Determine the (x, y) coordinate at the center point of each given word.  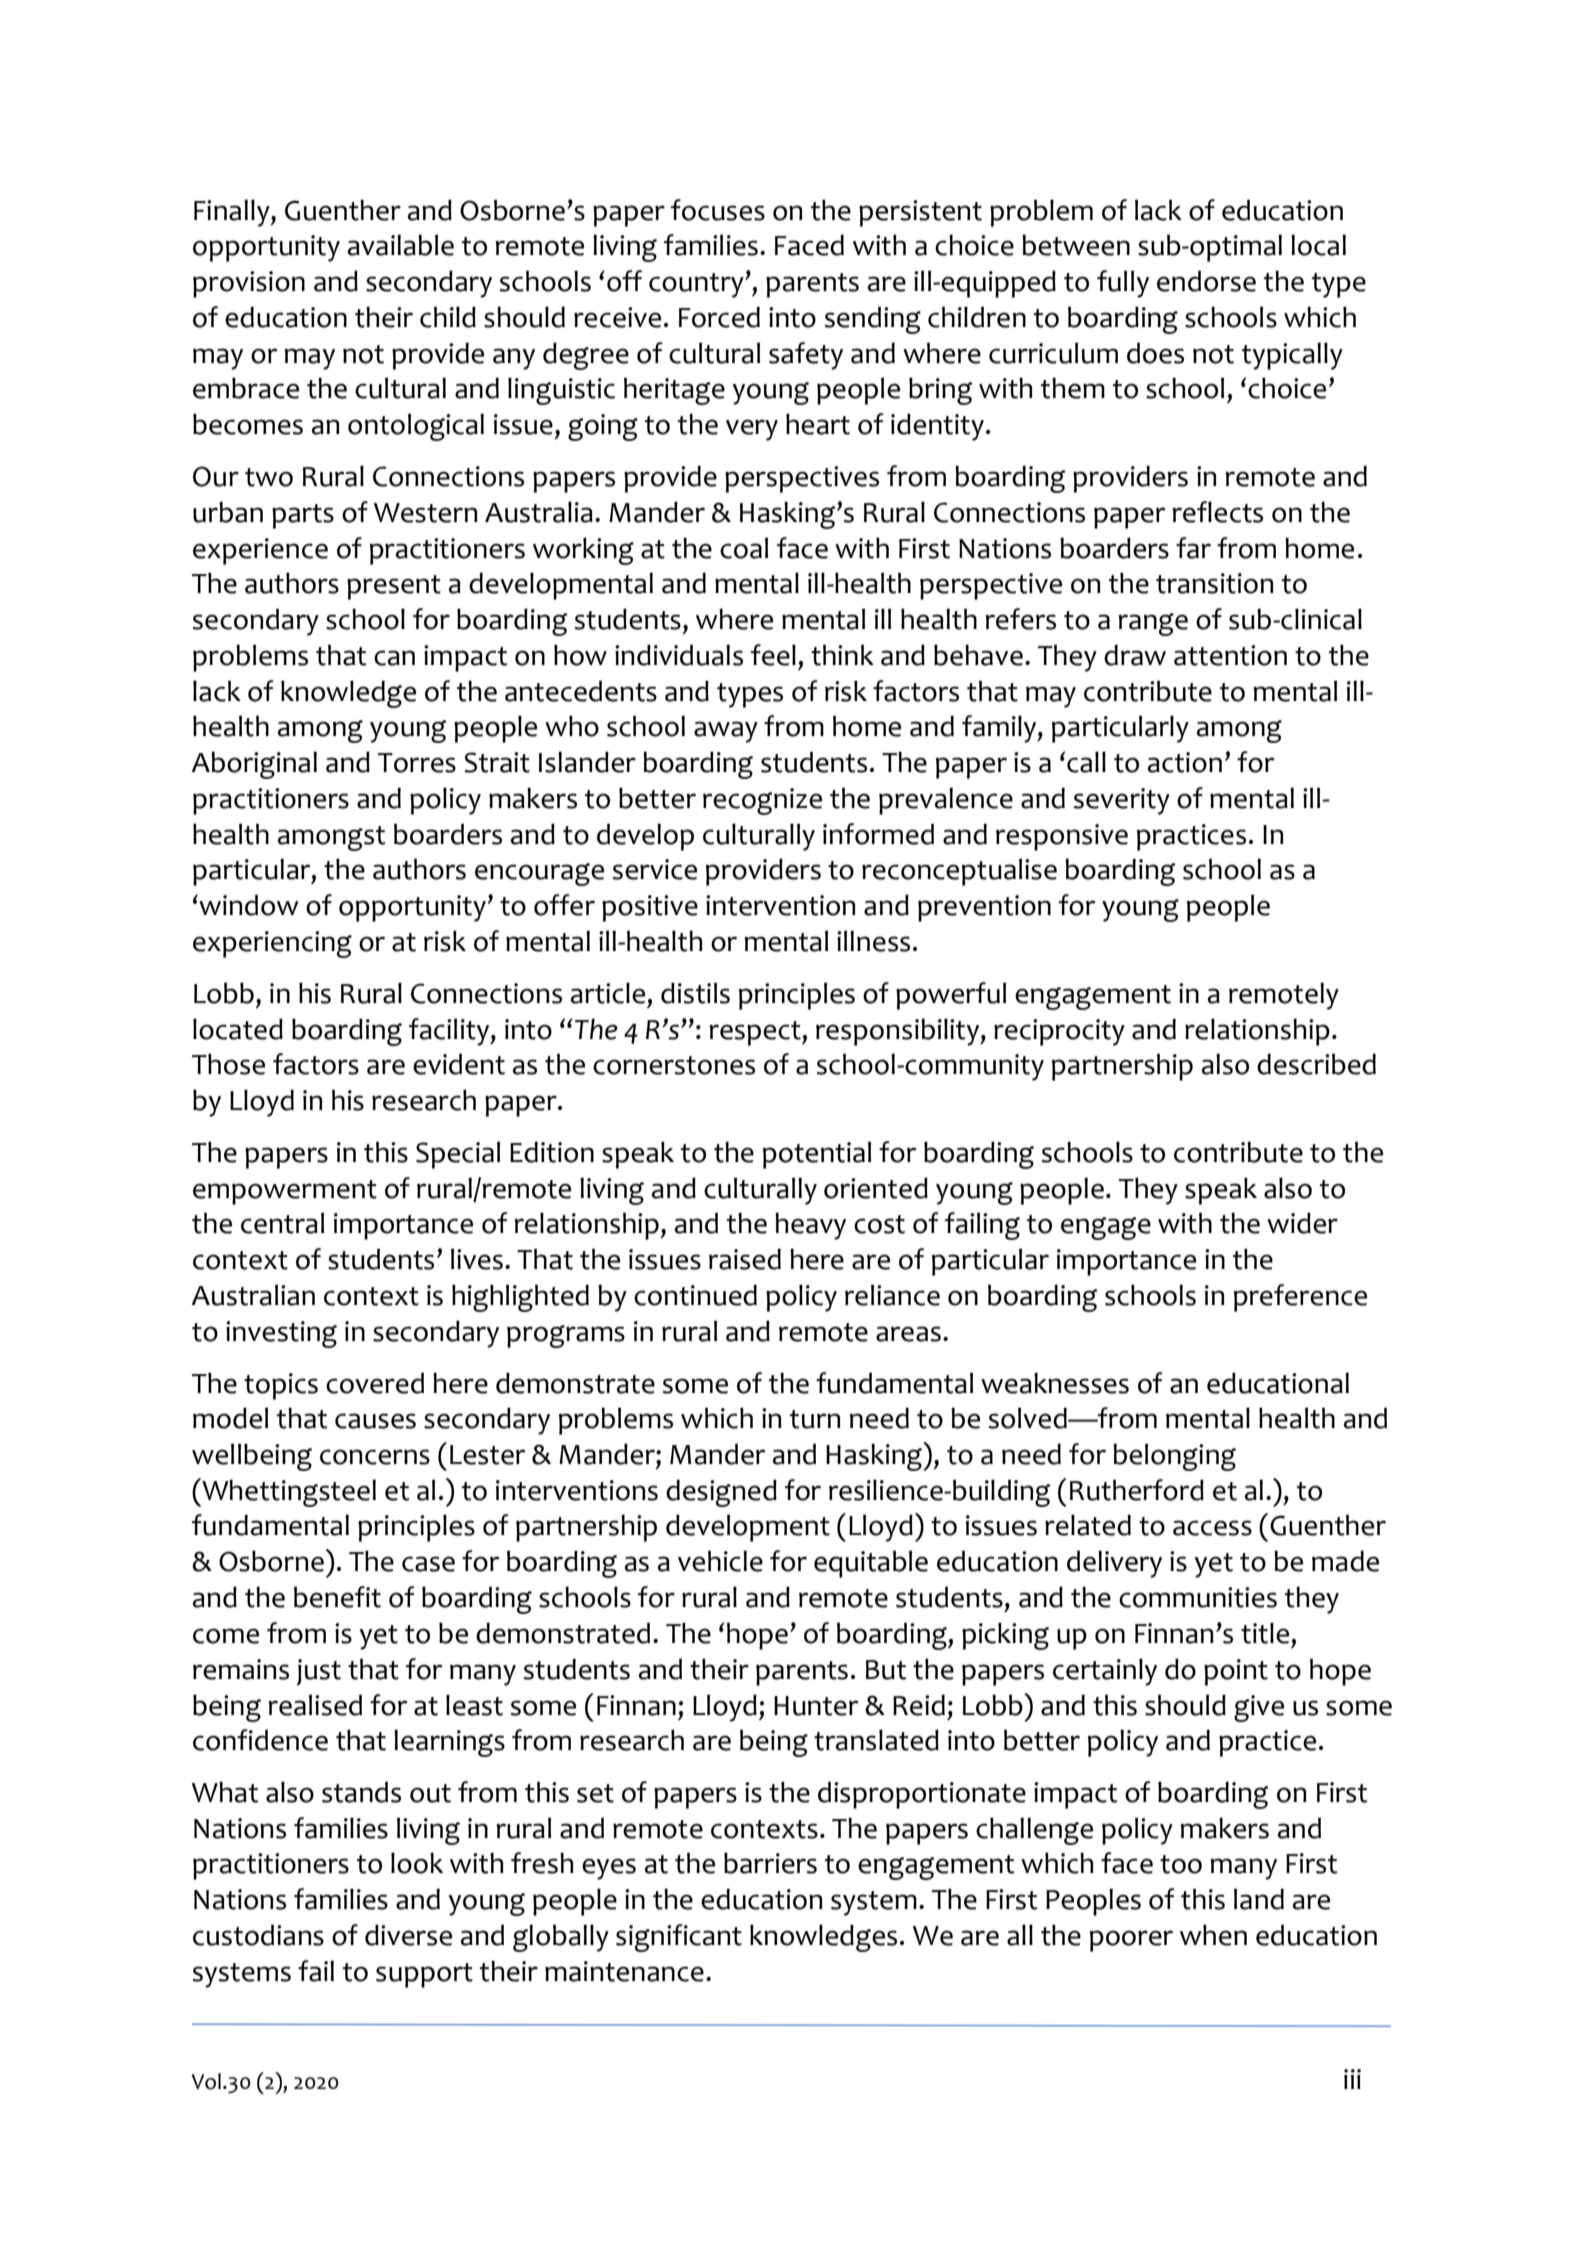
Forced (719, 317)
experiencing (272, 944)
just (319, 1672)
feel (773, 655)
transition (1214, 583)
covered (375, 1383)
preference (1300, 1298)
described (1316, 1064)
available (401, 245)
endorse (1206, 281)
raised (745, 1259)
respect (756, 1033)
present (394, 587)
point (1236, 1672)
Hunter (816, 1706)
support (424, 1975)
